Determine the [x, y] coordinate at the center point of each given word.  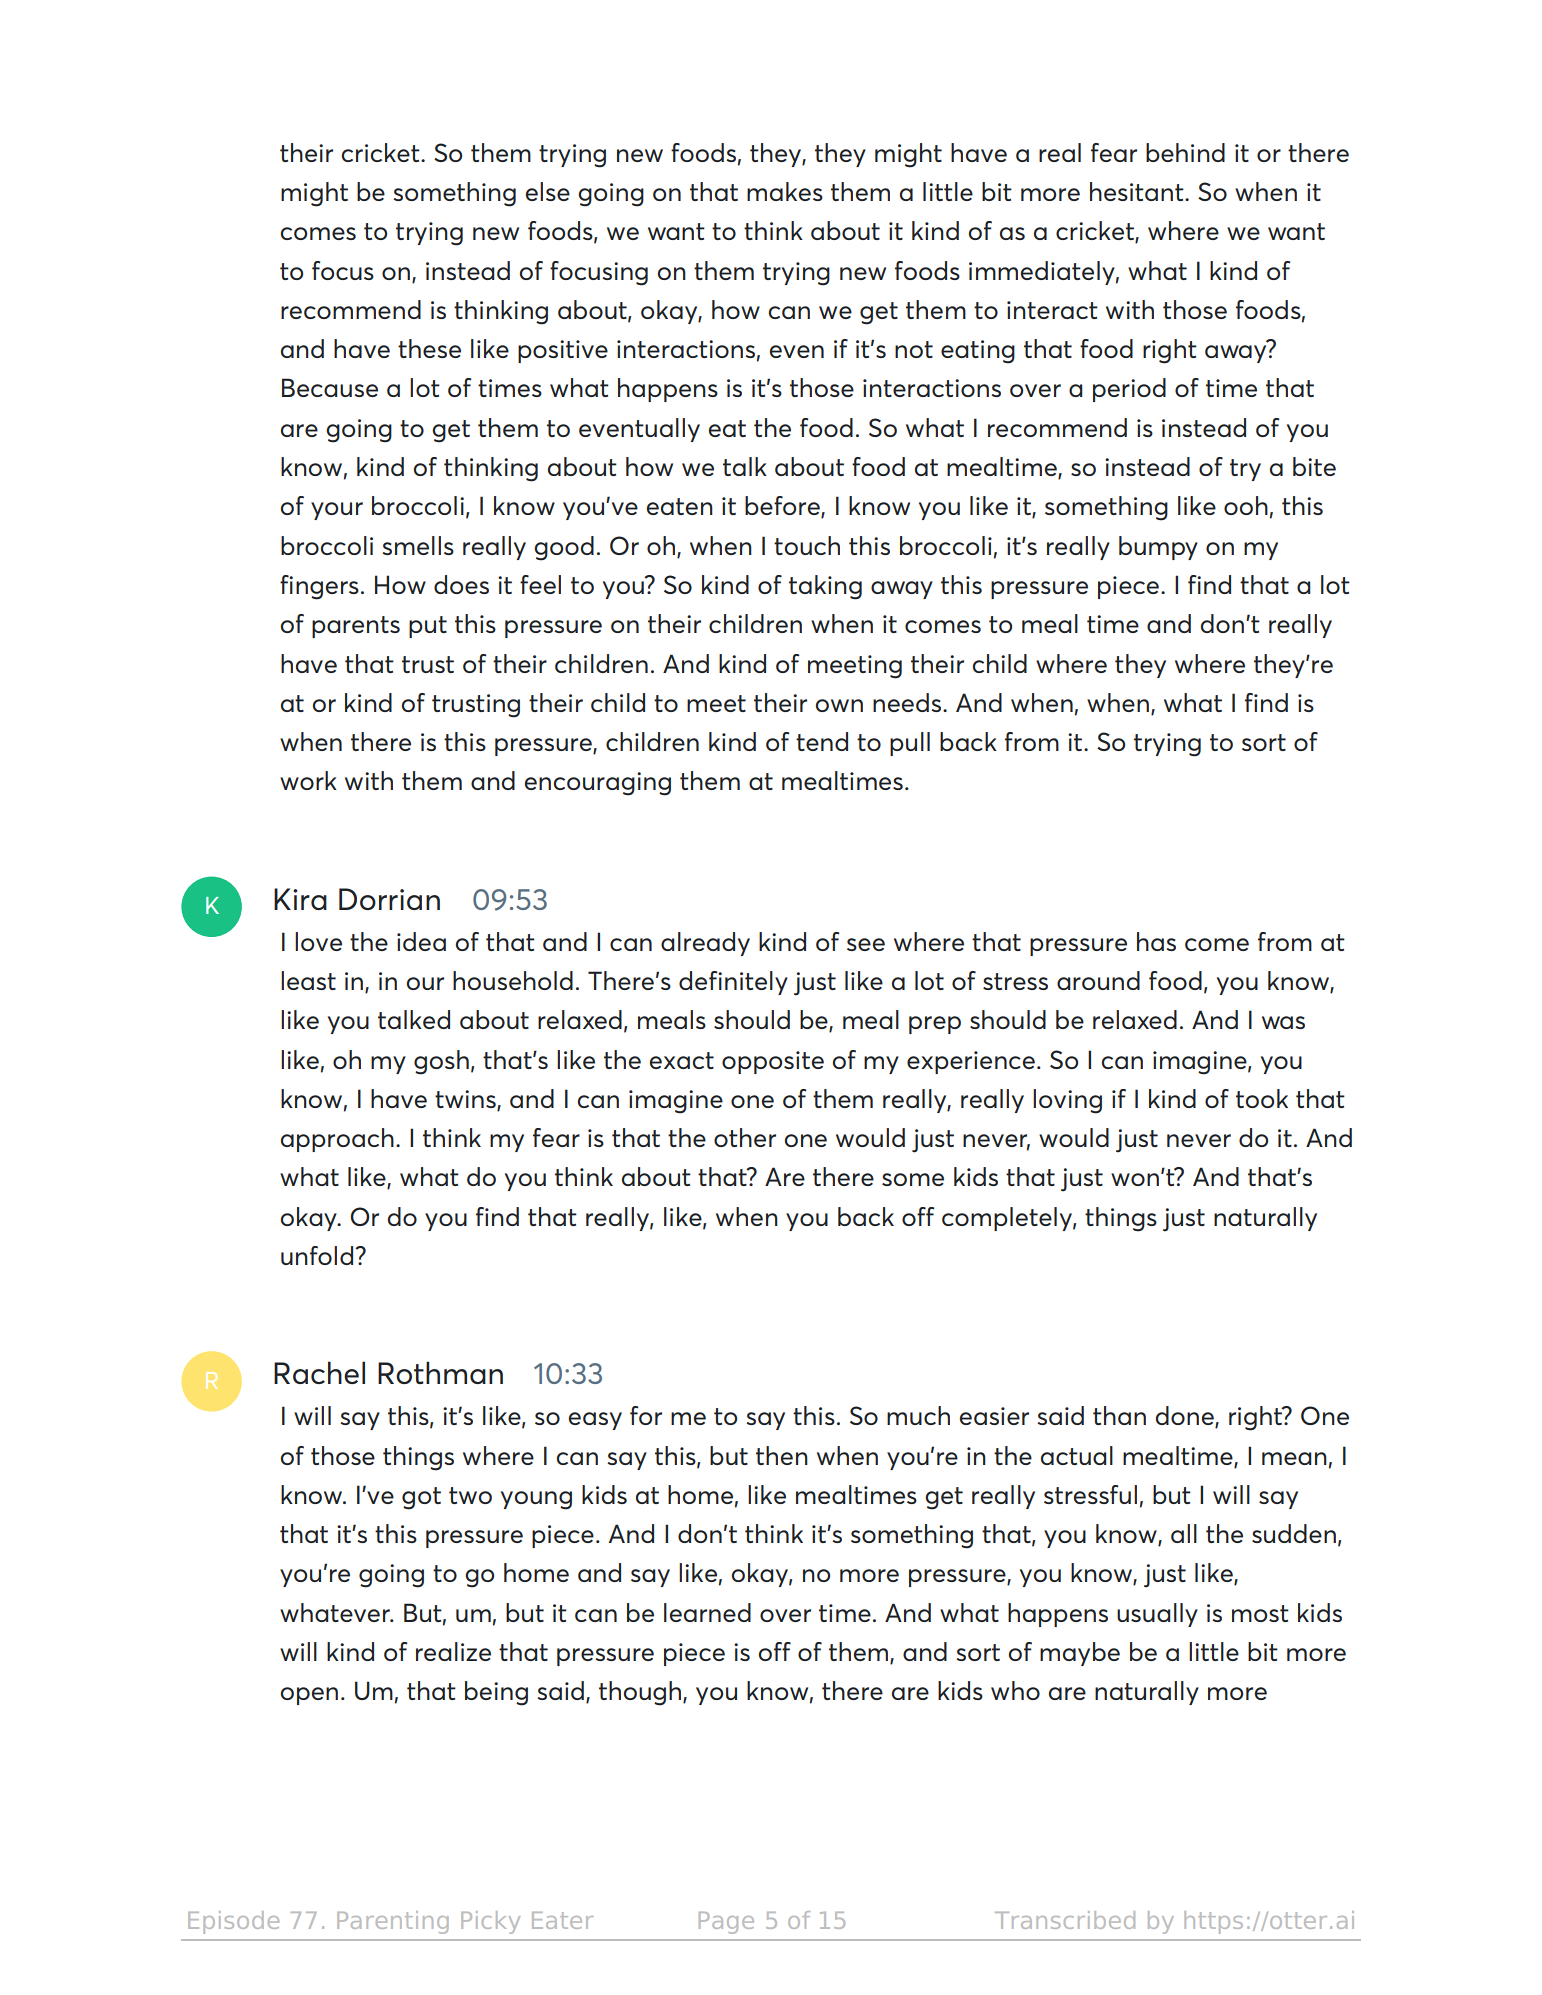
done [1186, 1417]
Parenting [393, 1922]
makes [785, 191]
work [308, 780]
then [782, 1455]
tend [822, 741]
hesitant [1138, 191]
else [548, 191]
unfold [318, 1255]
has [1156, 941]
